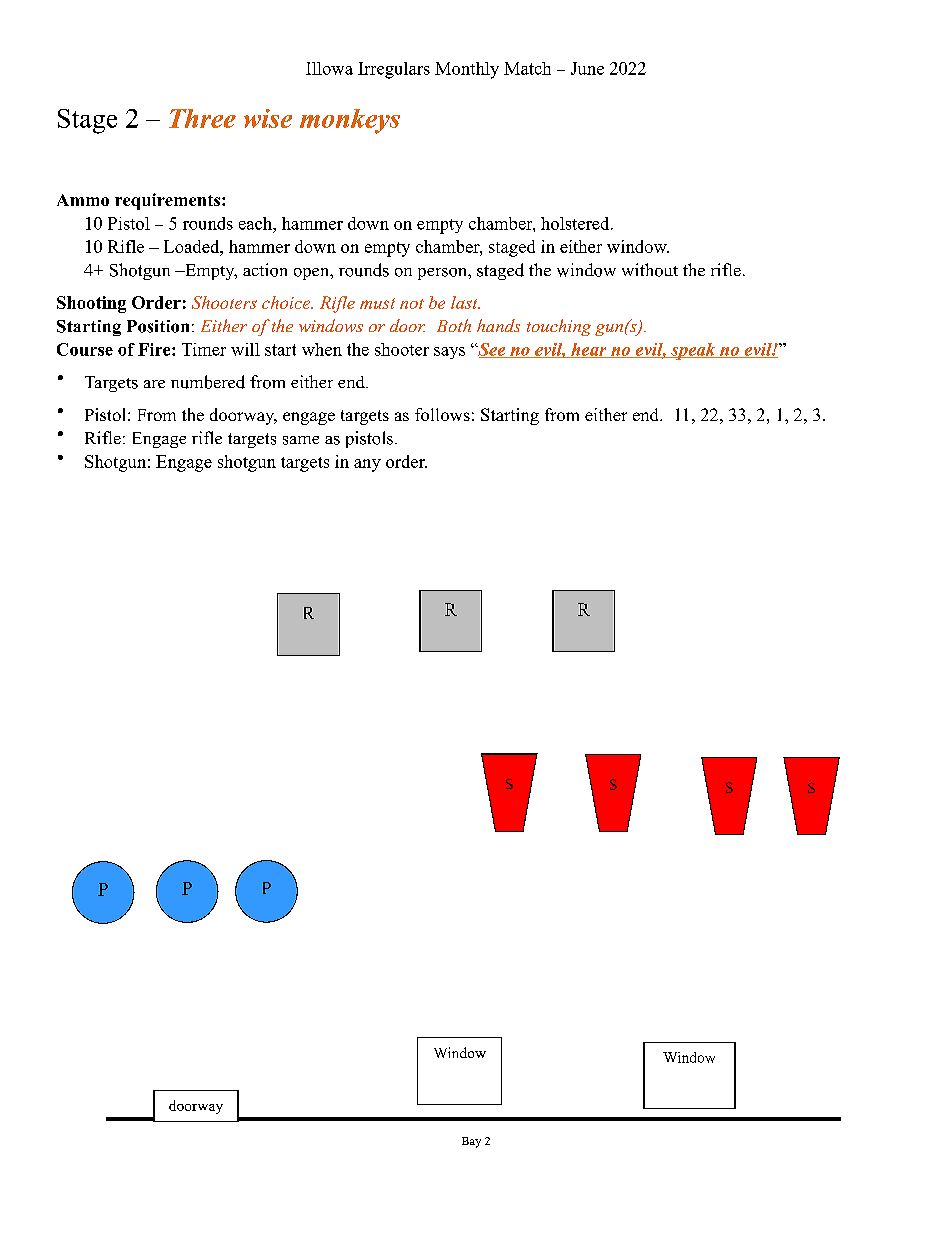 The width and height of the image is (952, 1233). What do you see at coordinates (367, 465) in the image?
I see `any` at bounding box center [367, 465].
